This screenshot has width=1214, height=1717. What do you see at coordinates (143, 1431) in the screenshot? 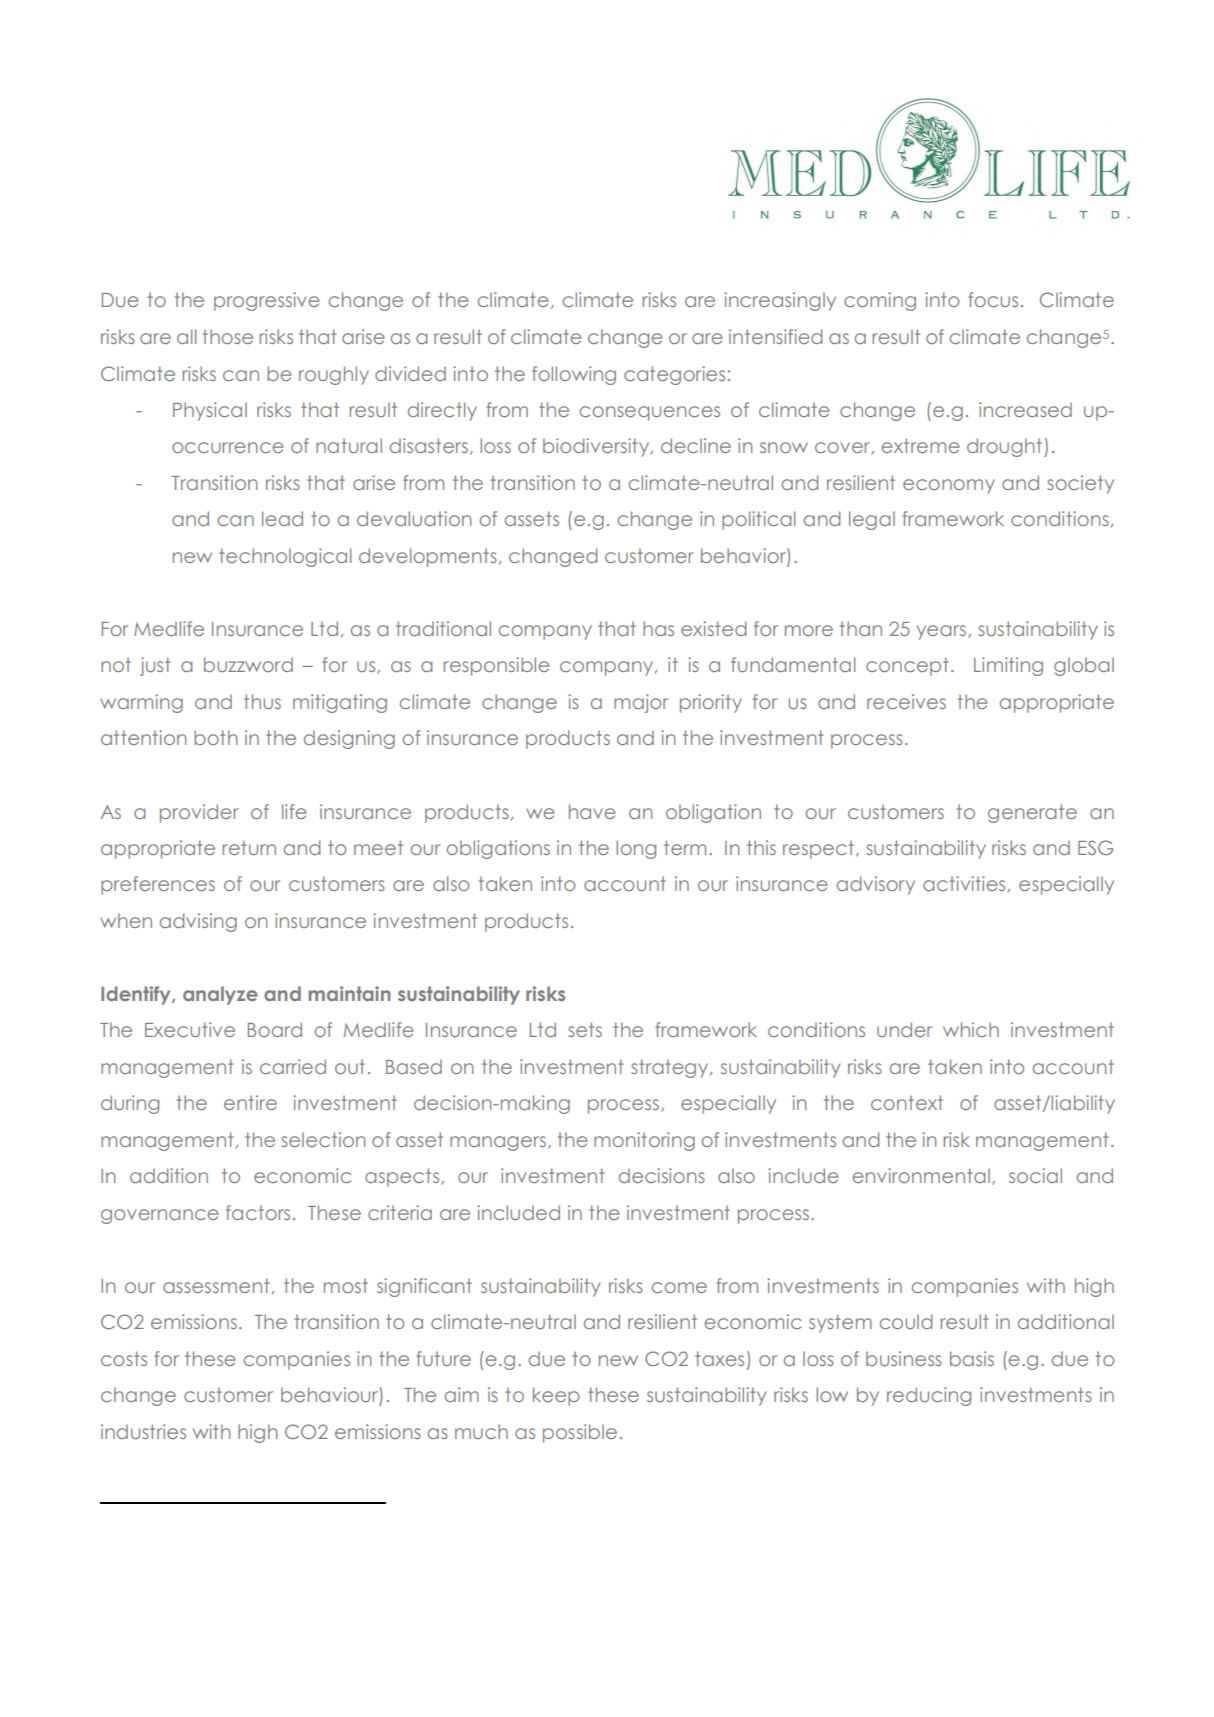
I see `industries` at bounding box center [143, 1431].
